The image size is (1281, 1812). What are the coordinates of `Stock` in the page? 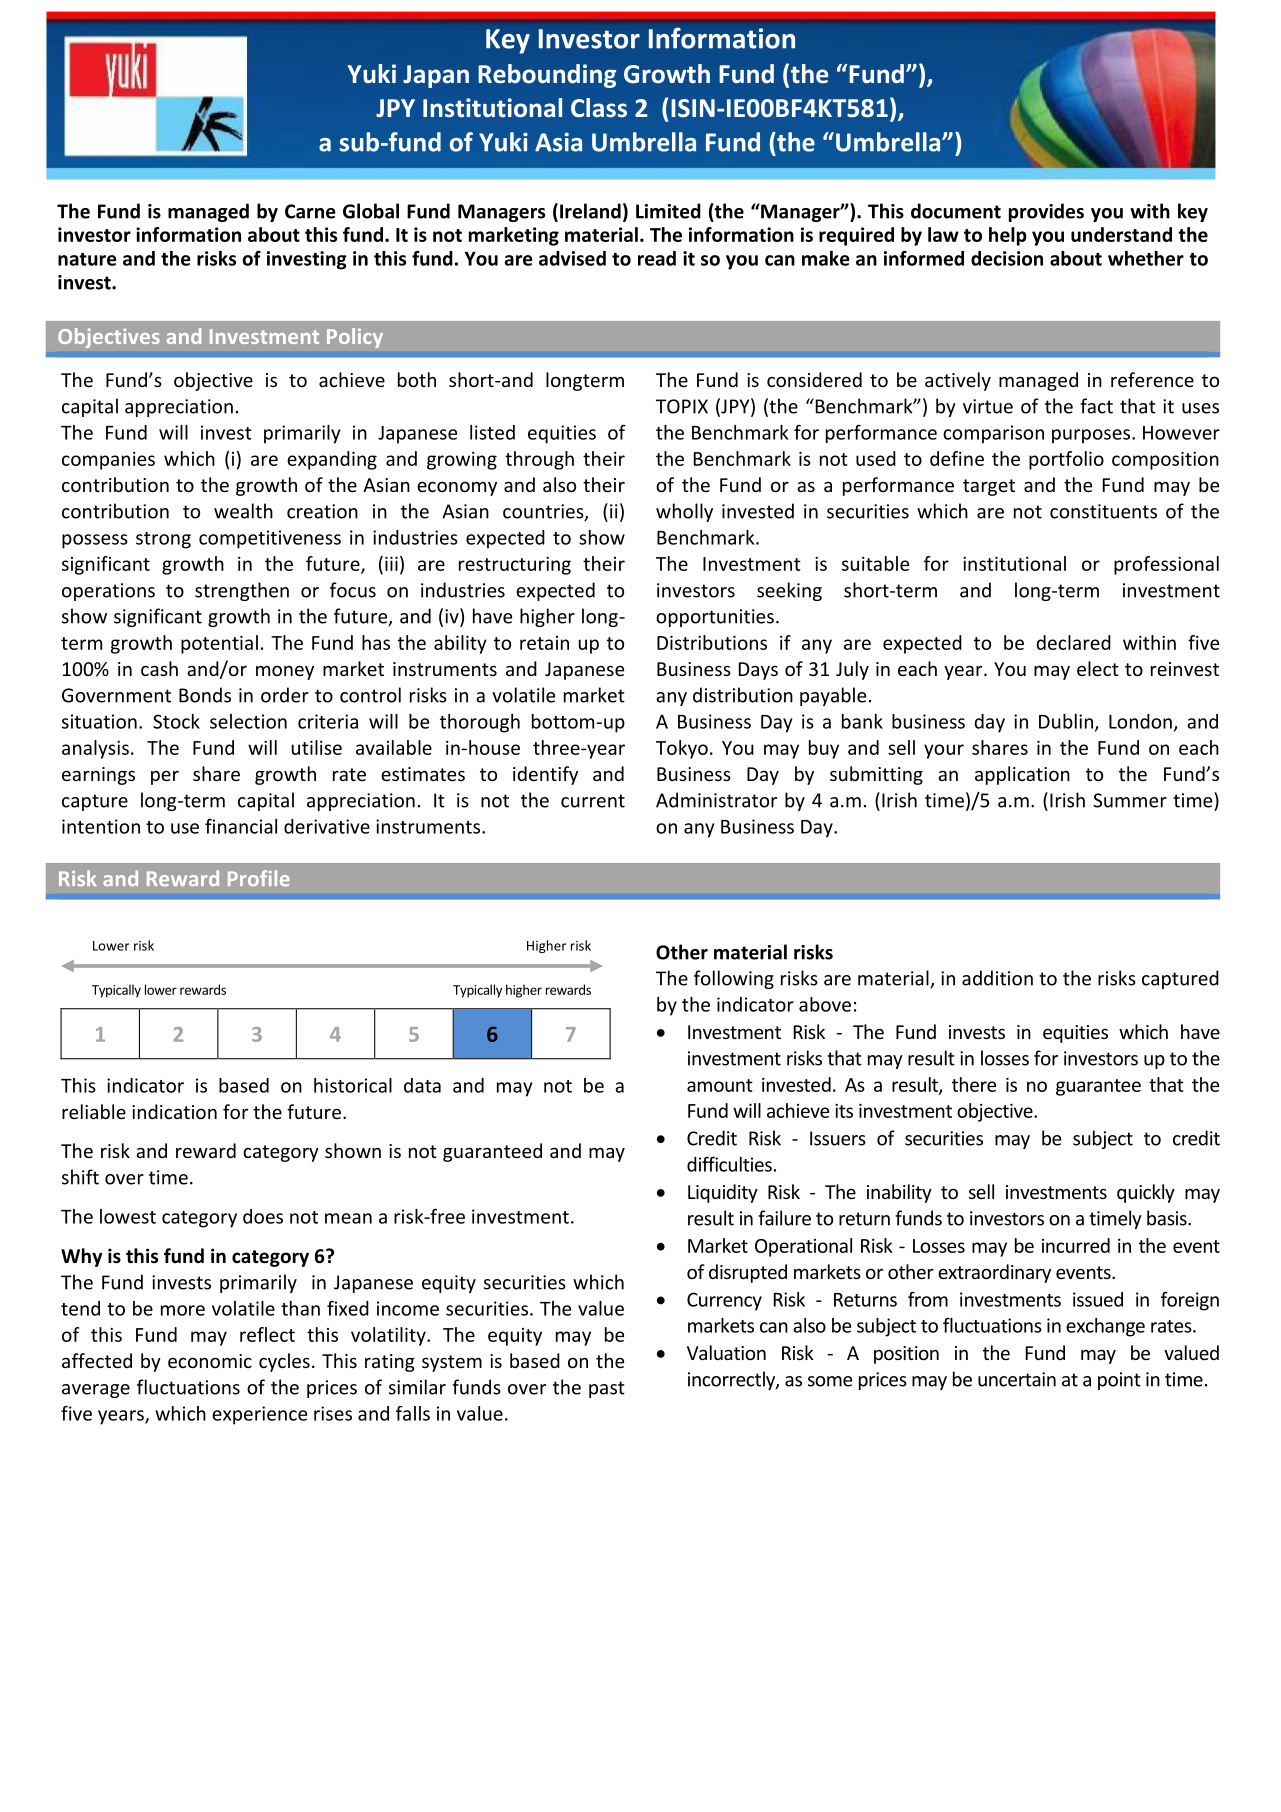 It's located at (176, 721).
